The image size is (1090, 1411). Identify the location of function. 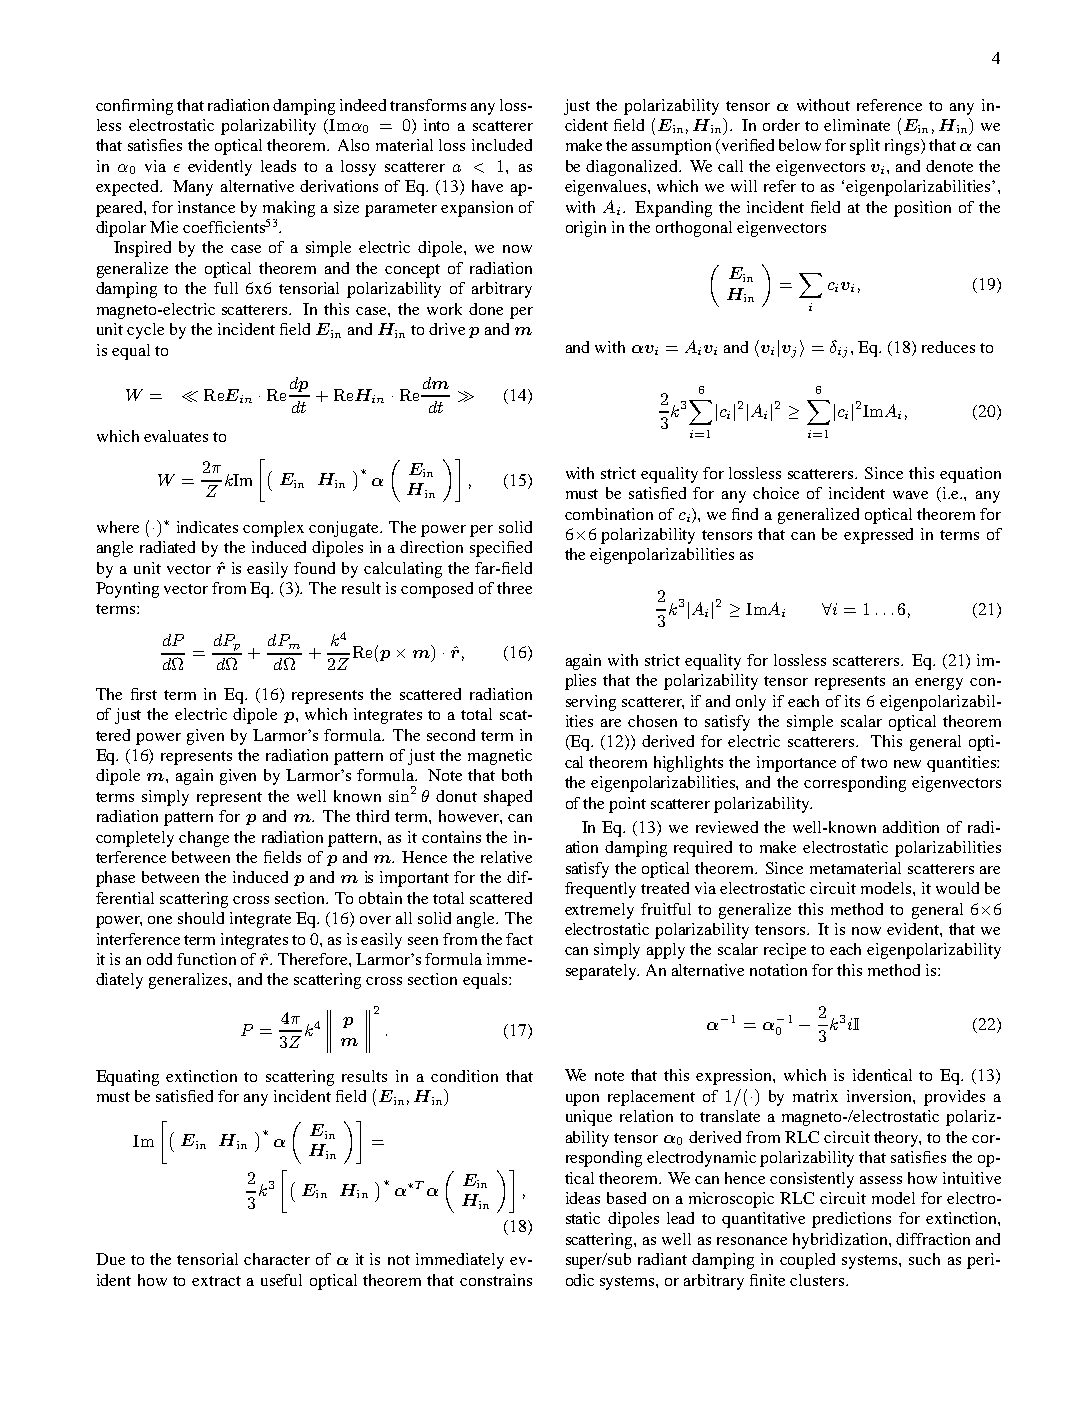
(206, 959).
